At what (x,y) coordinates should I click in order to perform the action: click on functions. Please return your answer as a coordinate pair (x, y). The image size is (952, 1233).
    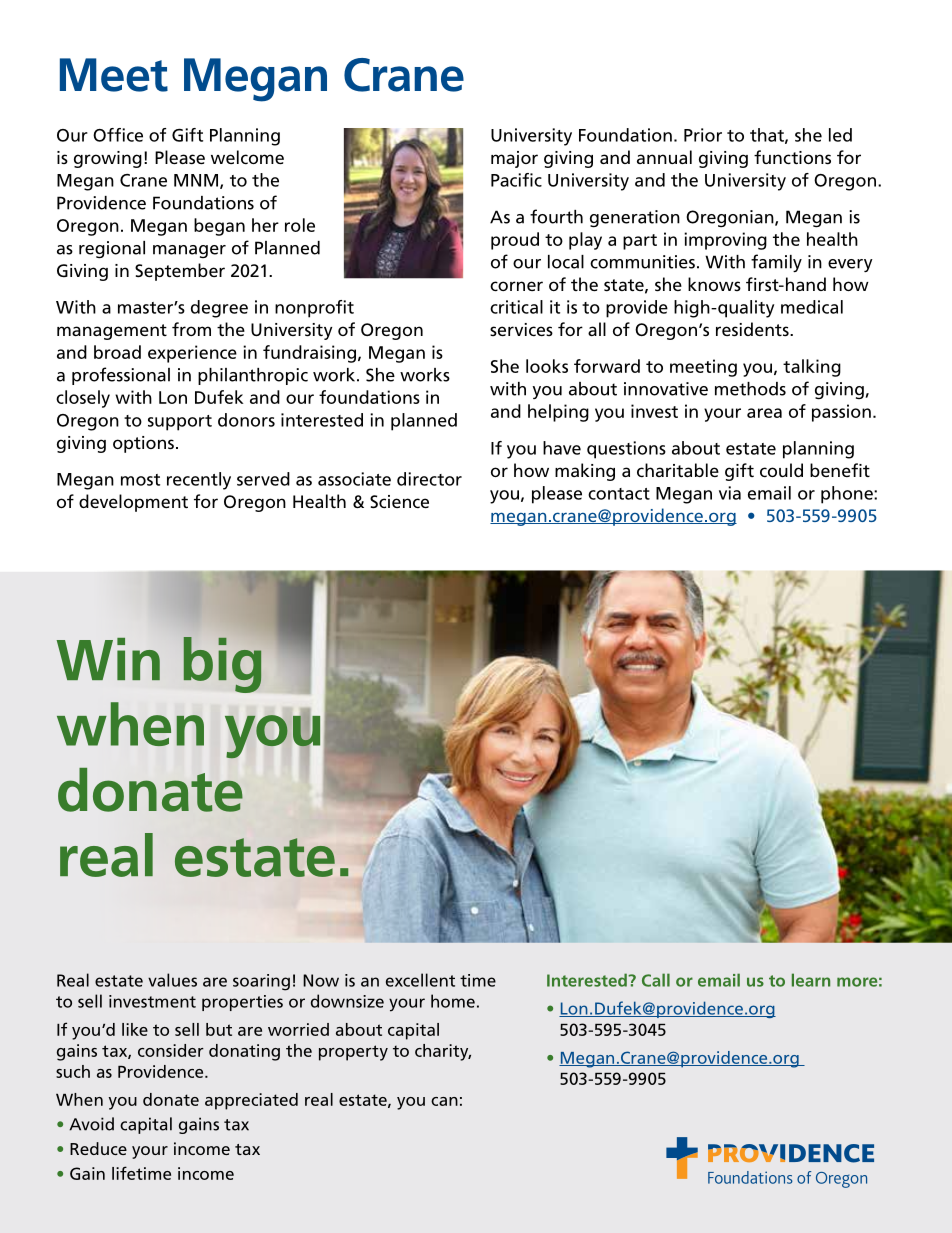
    Looking at the image, I should click on (792, 157).
